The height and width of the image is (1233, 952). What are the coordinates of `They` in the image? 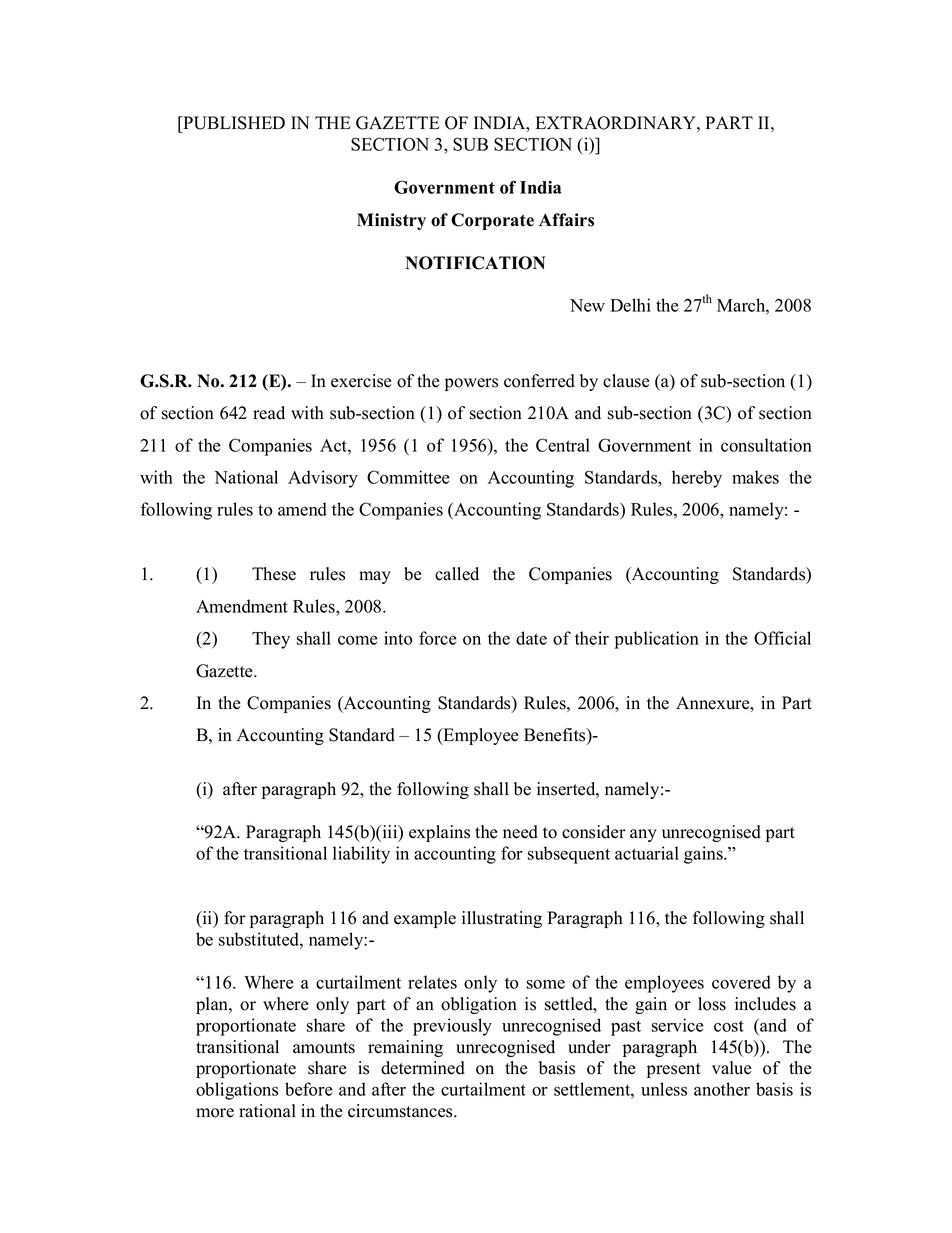 It's located at (271, 640).
